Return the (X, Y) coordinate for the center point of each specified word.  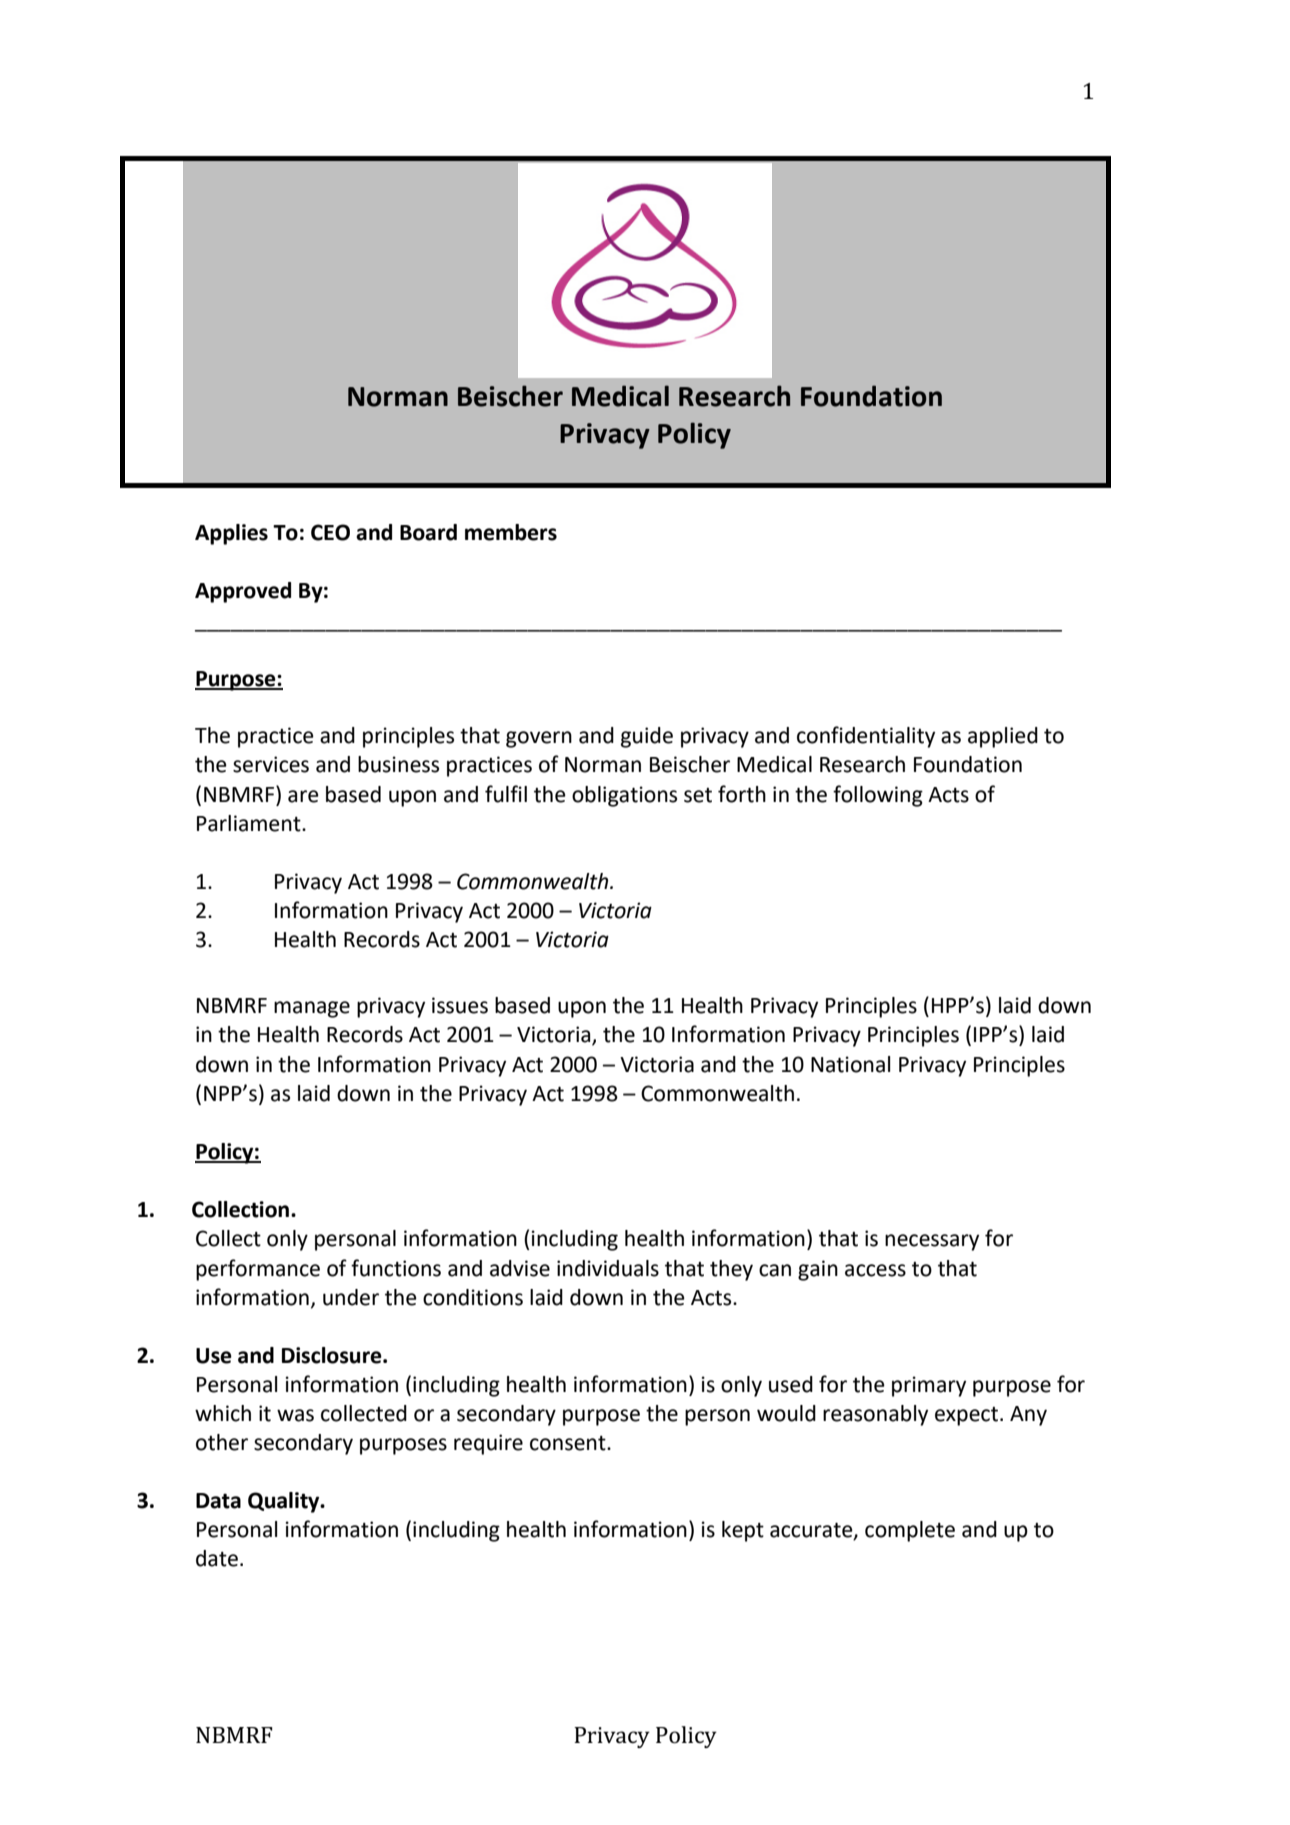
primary (929, 1386)
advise (520, 1268)
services (271, 764)
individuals (608, 1268)
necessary (932, 1242)
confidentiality (866, 737)
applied (1003, 737)
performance (258, 1270)
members (511, 532)
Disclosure (333, 1355)
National (850, 1064)
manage (312, 1009)
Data (218, 1501)
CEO (330, 532)
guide (647, 737)
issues (460, 1005)
